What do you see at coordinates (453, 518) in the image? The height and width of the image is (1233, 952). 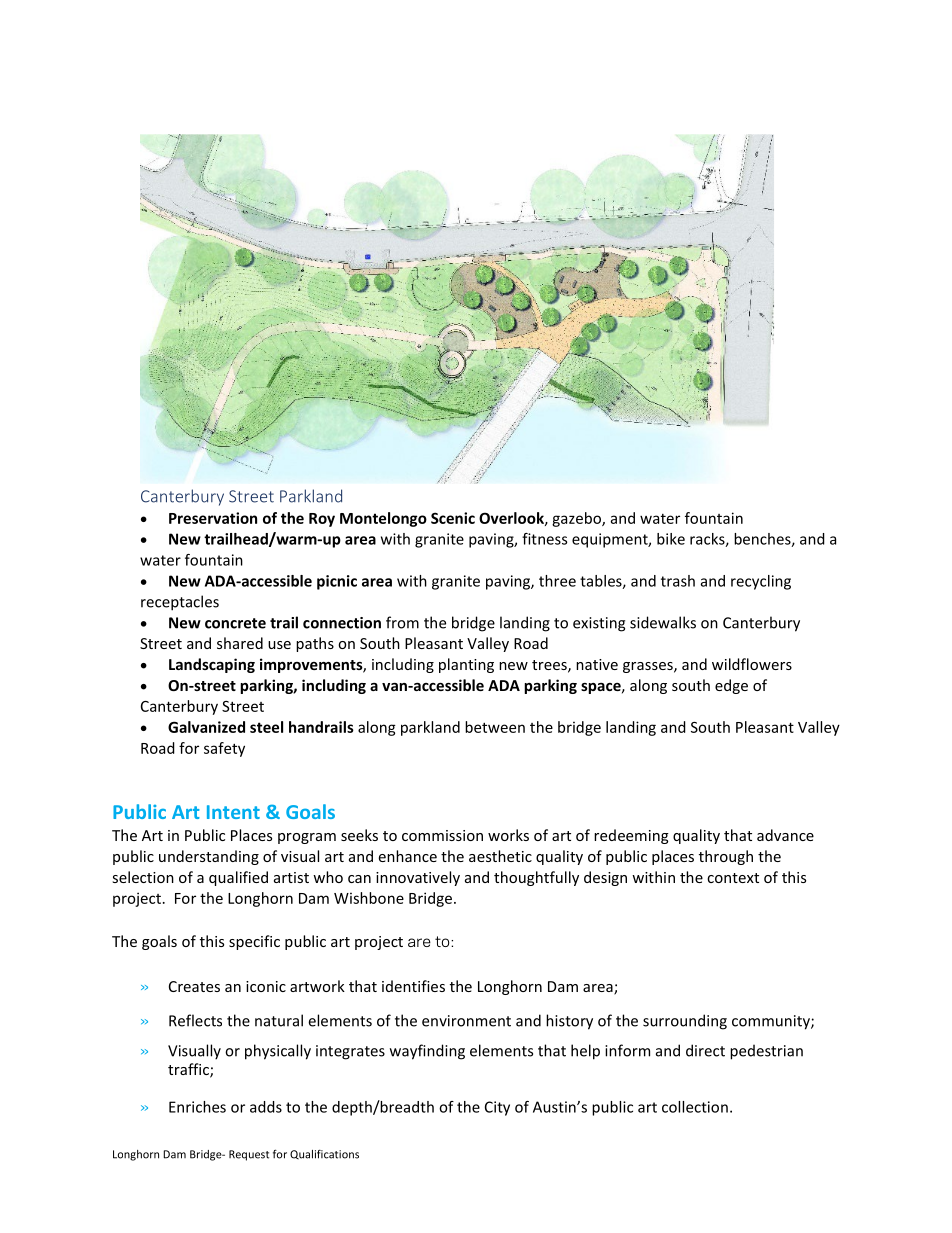 I see `Scenic` at bounding box center [453, 518].
